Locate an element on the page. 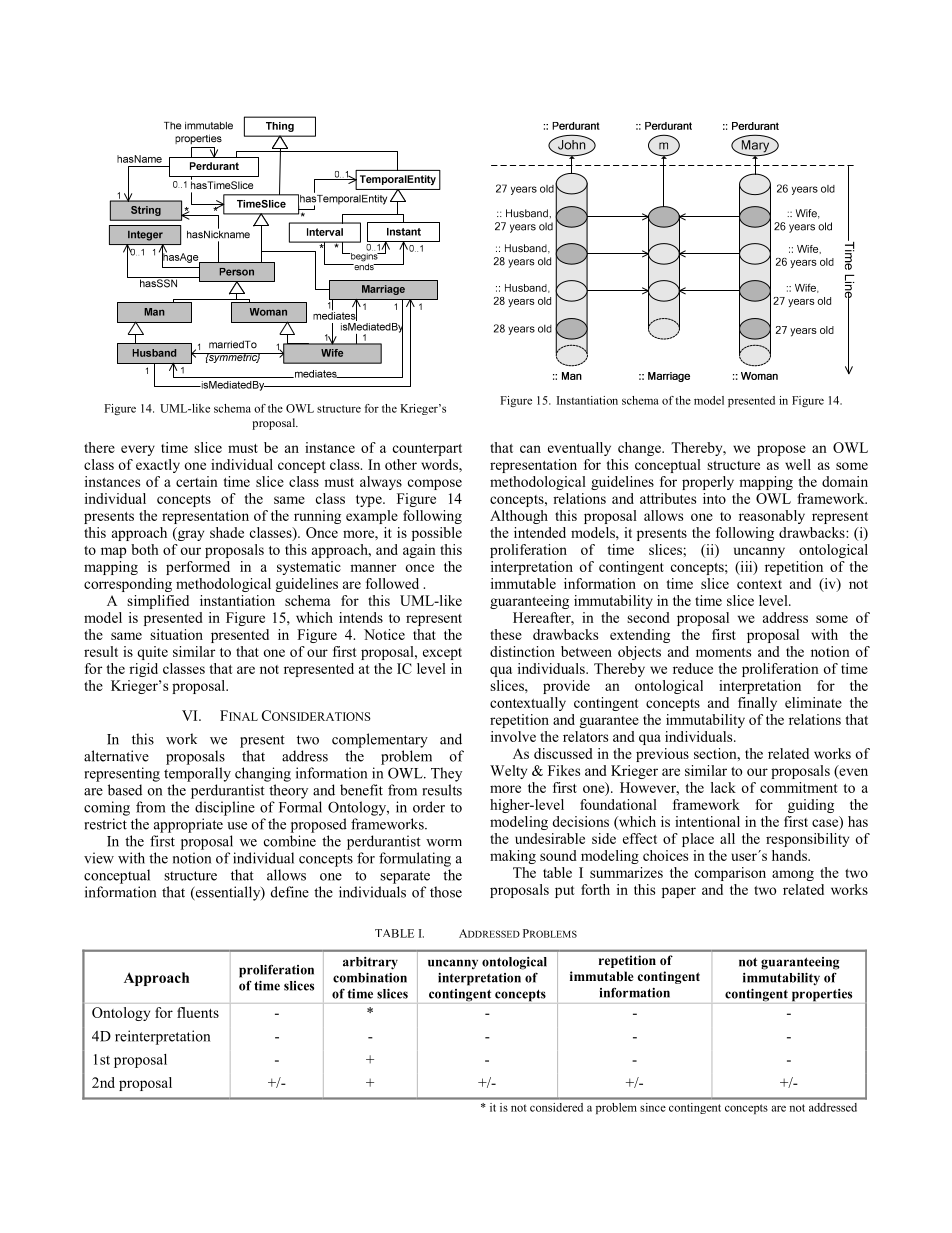 The image size is (952, 1233). situation is located at coordinates (176, 634).
